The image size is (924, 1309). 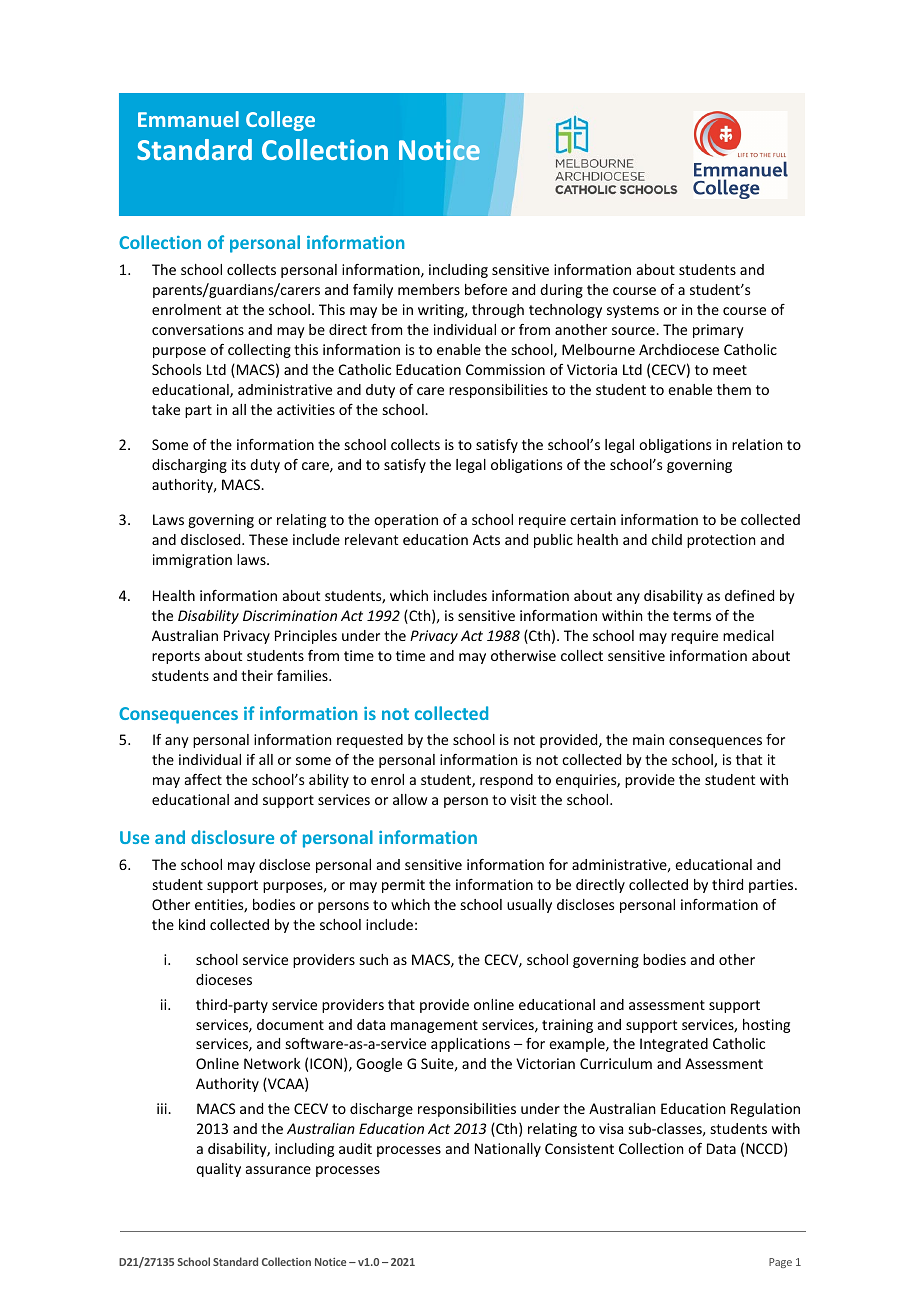 I want to click on main, so click(x=648, y=739).
